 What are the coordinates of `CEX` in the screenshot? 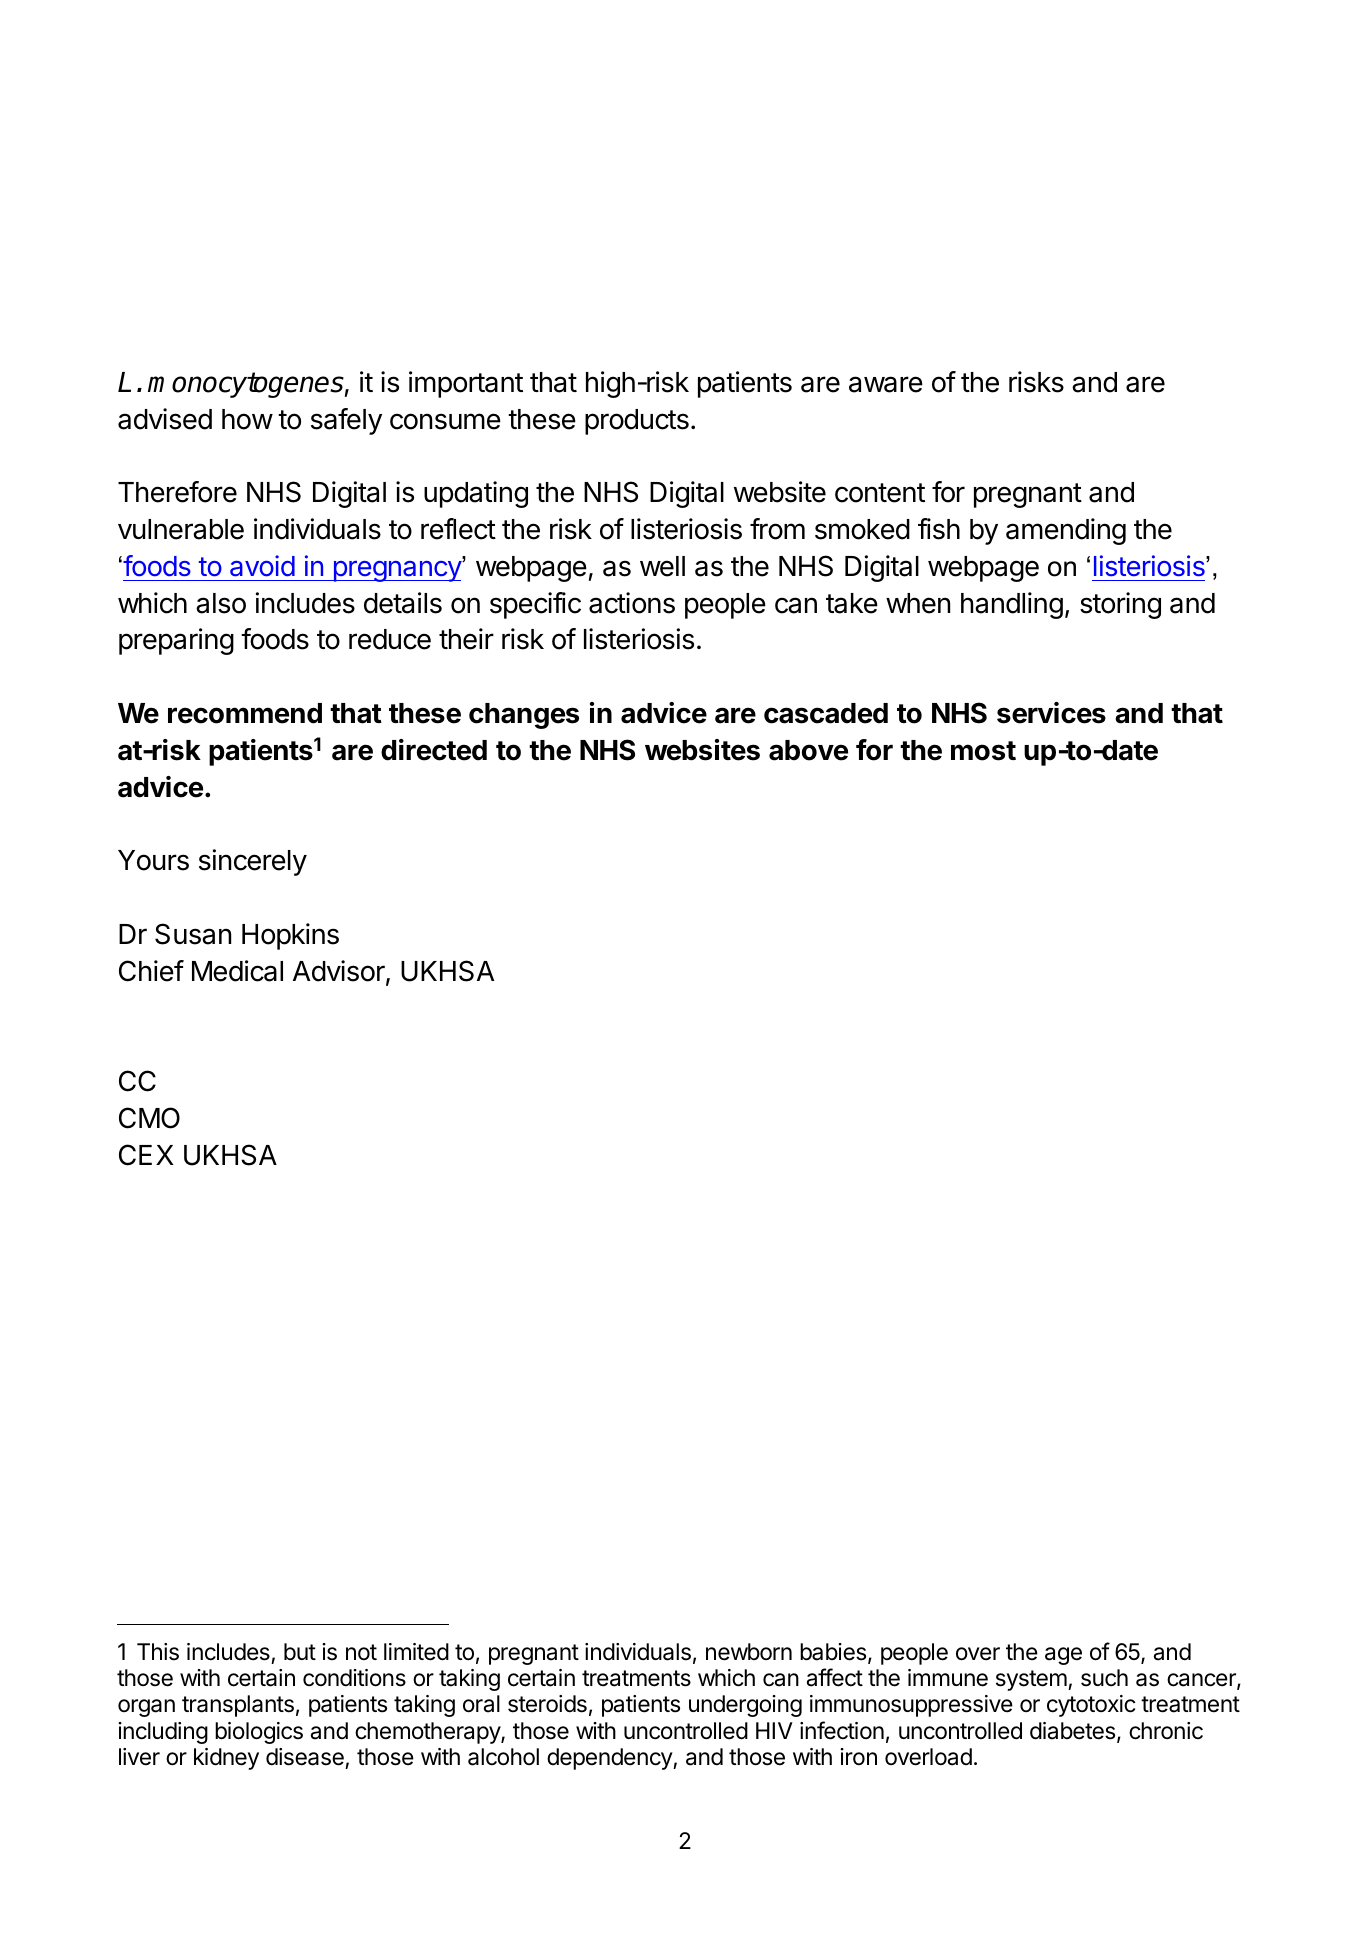 It's located at (146, 1155).
